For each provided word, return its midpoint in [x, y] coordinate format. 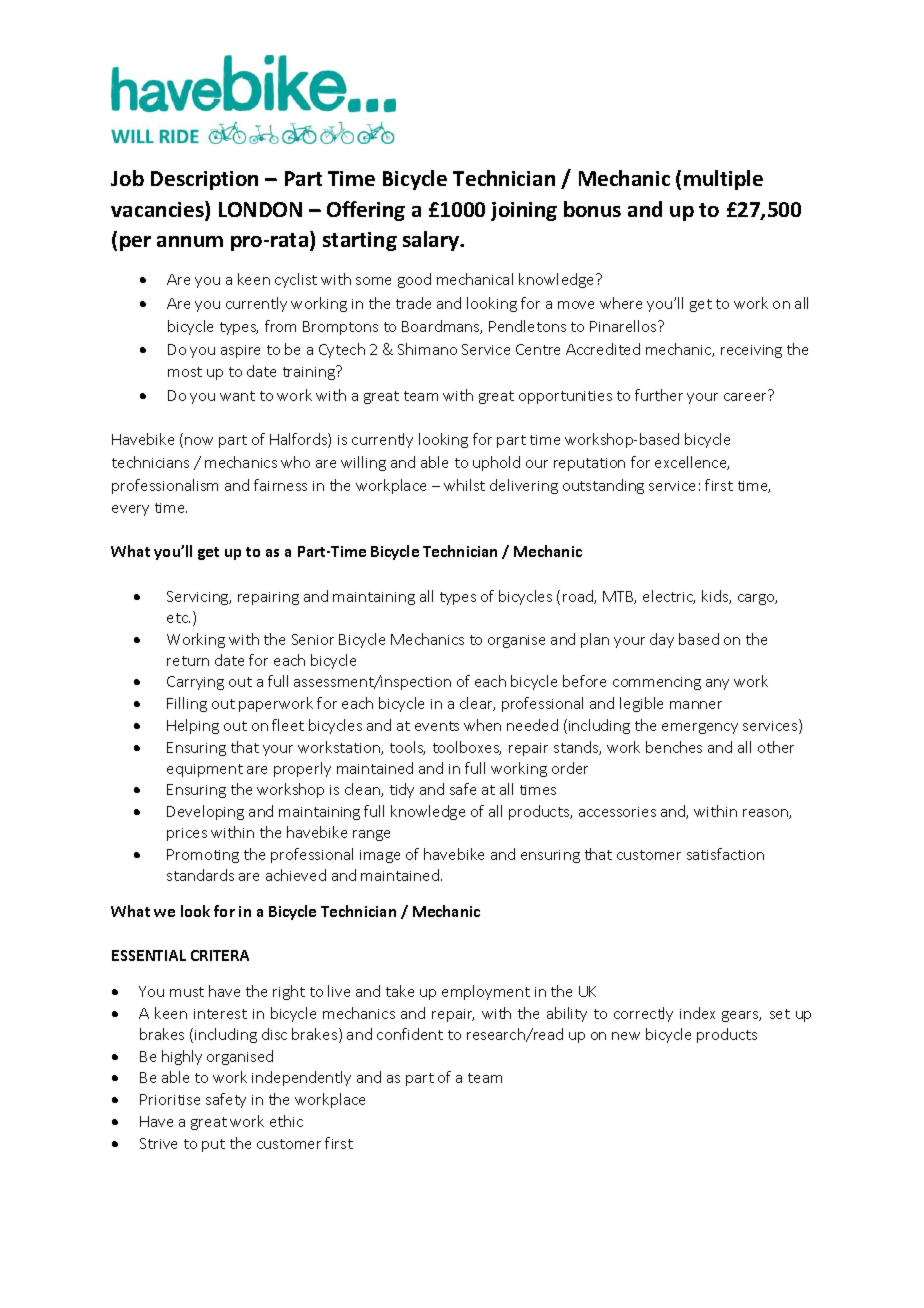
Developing [205, 812]
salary [432, 241]
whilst [464, 485]
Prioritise [170, 1099]
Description [204, 180]
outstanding [603, 486]
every [130, 510]
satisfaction [725, 854]
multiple [723, 180]
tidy [402, 790]
